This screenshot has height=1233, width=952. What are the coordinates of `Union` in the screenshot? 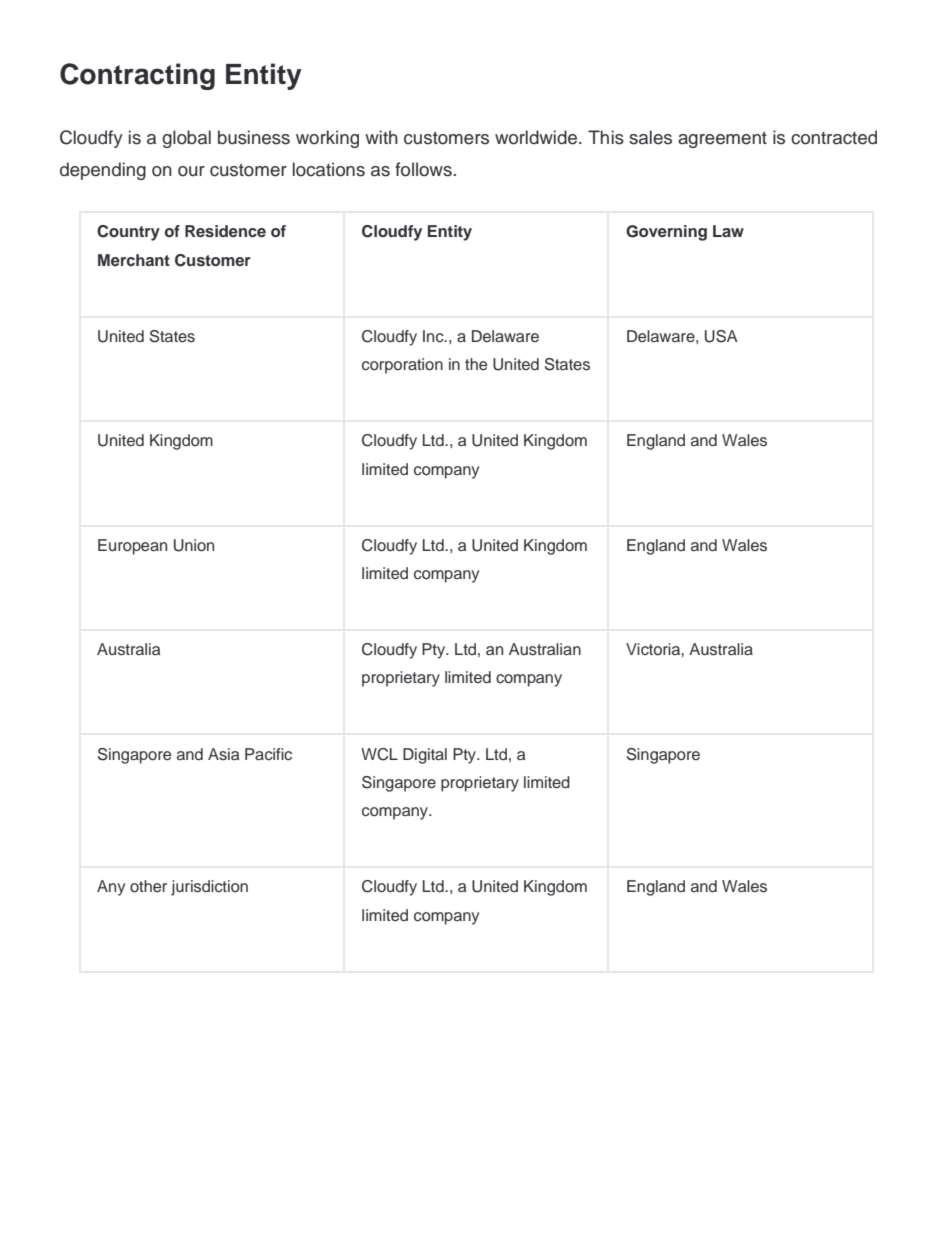 It's located at (194, 545).
